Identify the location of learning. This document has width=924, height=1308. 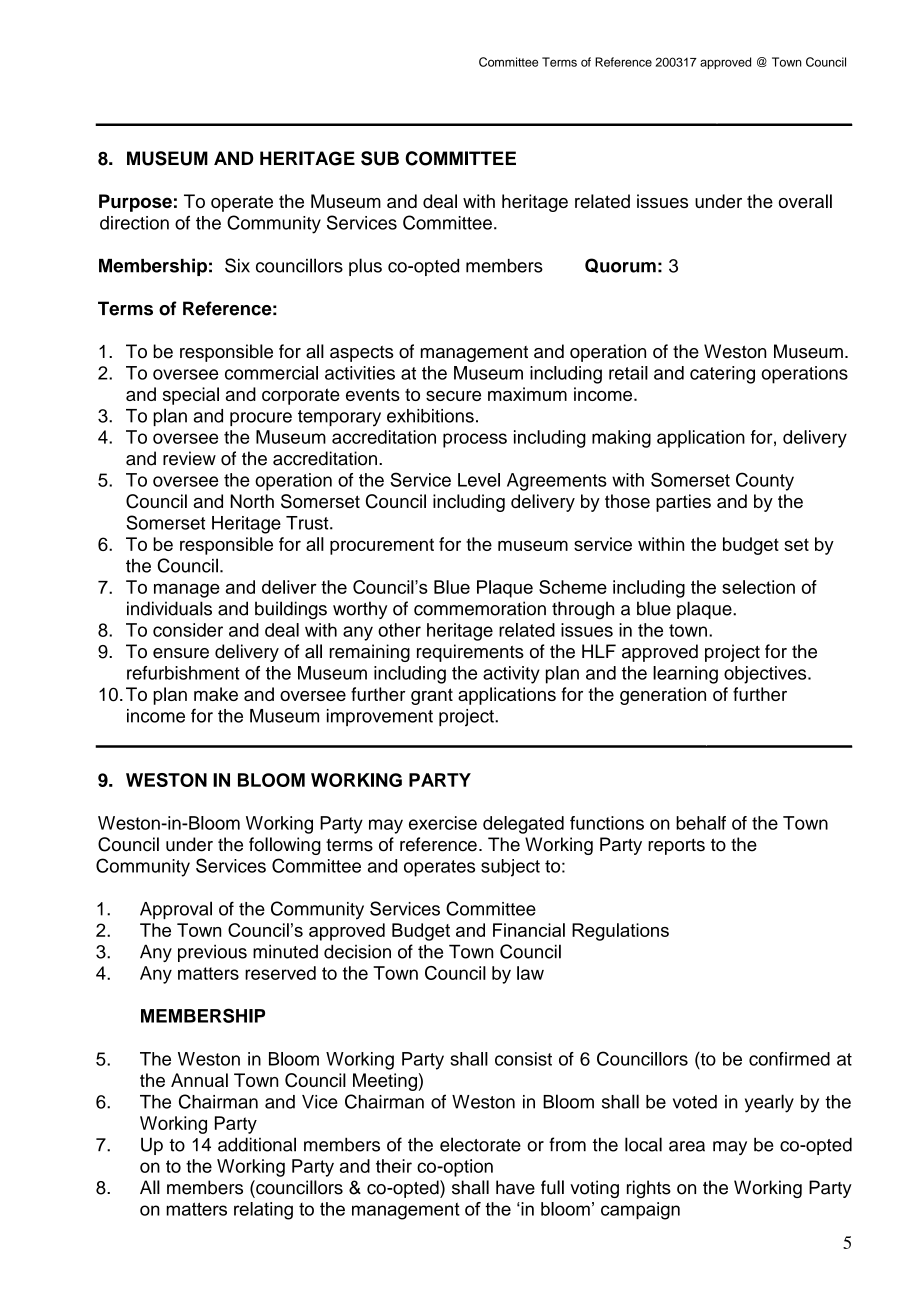
(685, 675).
